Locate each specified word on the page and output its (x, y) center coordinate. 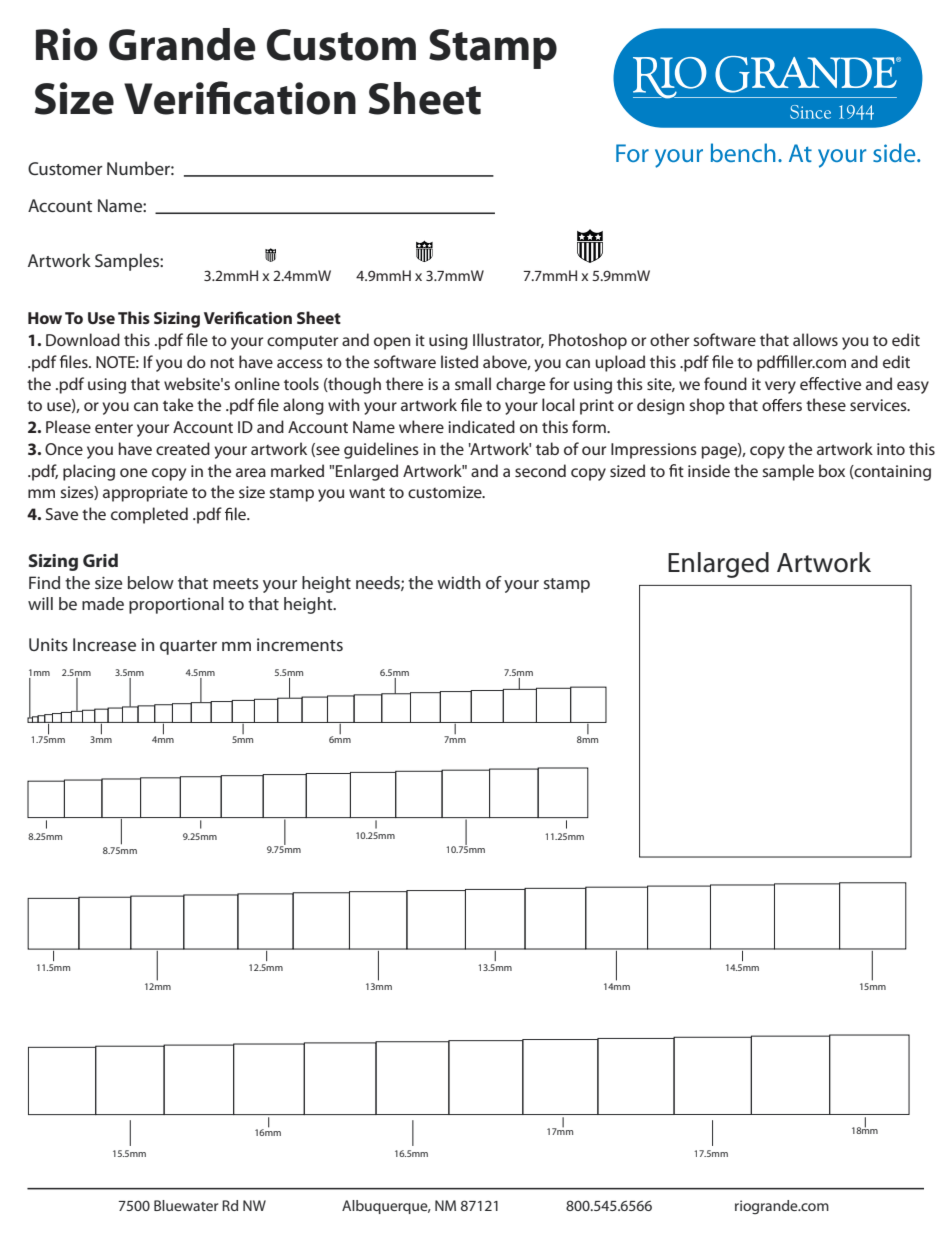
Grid (100, 560)
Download (83, 339)
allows (815, 339)
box (832, 470)
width (459, 582)
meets (236, 583)
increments (300, 644)
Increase (104, 644)
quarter (188, 647)
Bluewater (186, 1205)
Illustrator (508, 340)
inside (709, 470)
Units (48, 644)
